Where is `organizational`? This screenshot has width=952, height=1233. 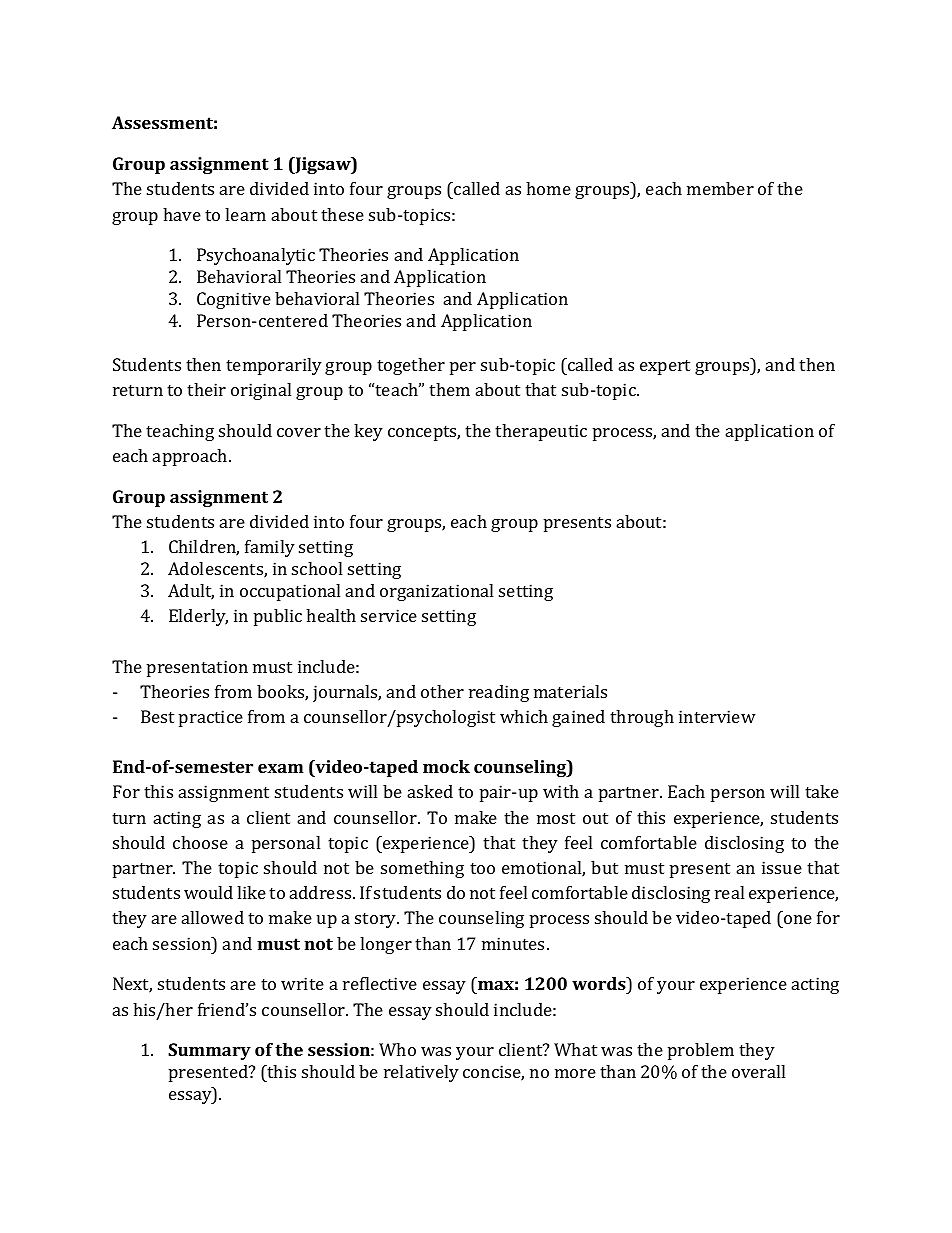
organizational is located at coordinates (436, 592).
